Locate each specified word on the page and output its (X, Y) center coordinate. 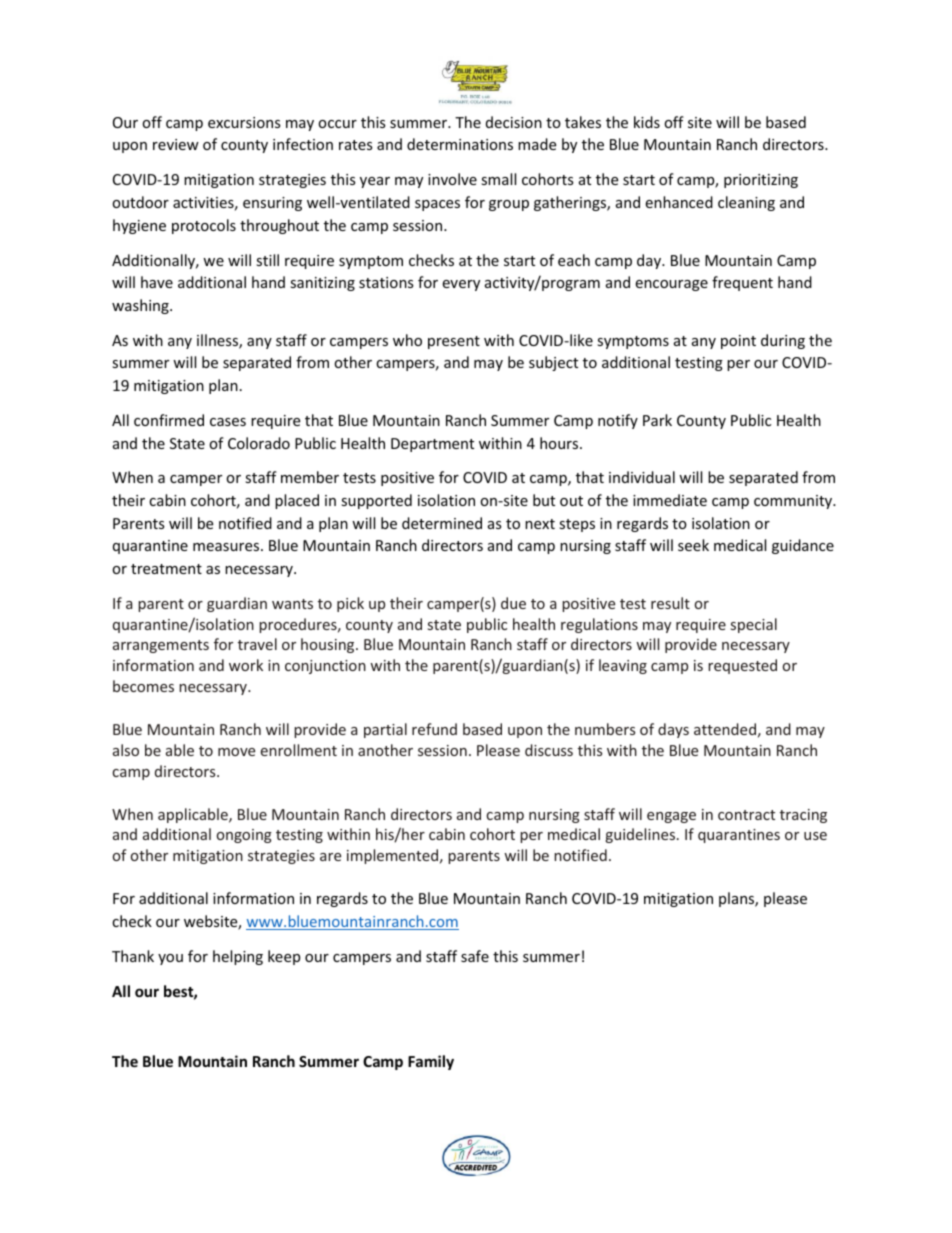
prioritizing (761, 181)
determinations (460, 144)
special (754, 625)
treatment (166, 569)
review (176, 144)
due (513, 603)
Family (431, 1062)
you (170, 959)
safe (475, 956)
